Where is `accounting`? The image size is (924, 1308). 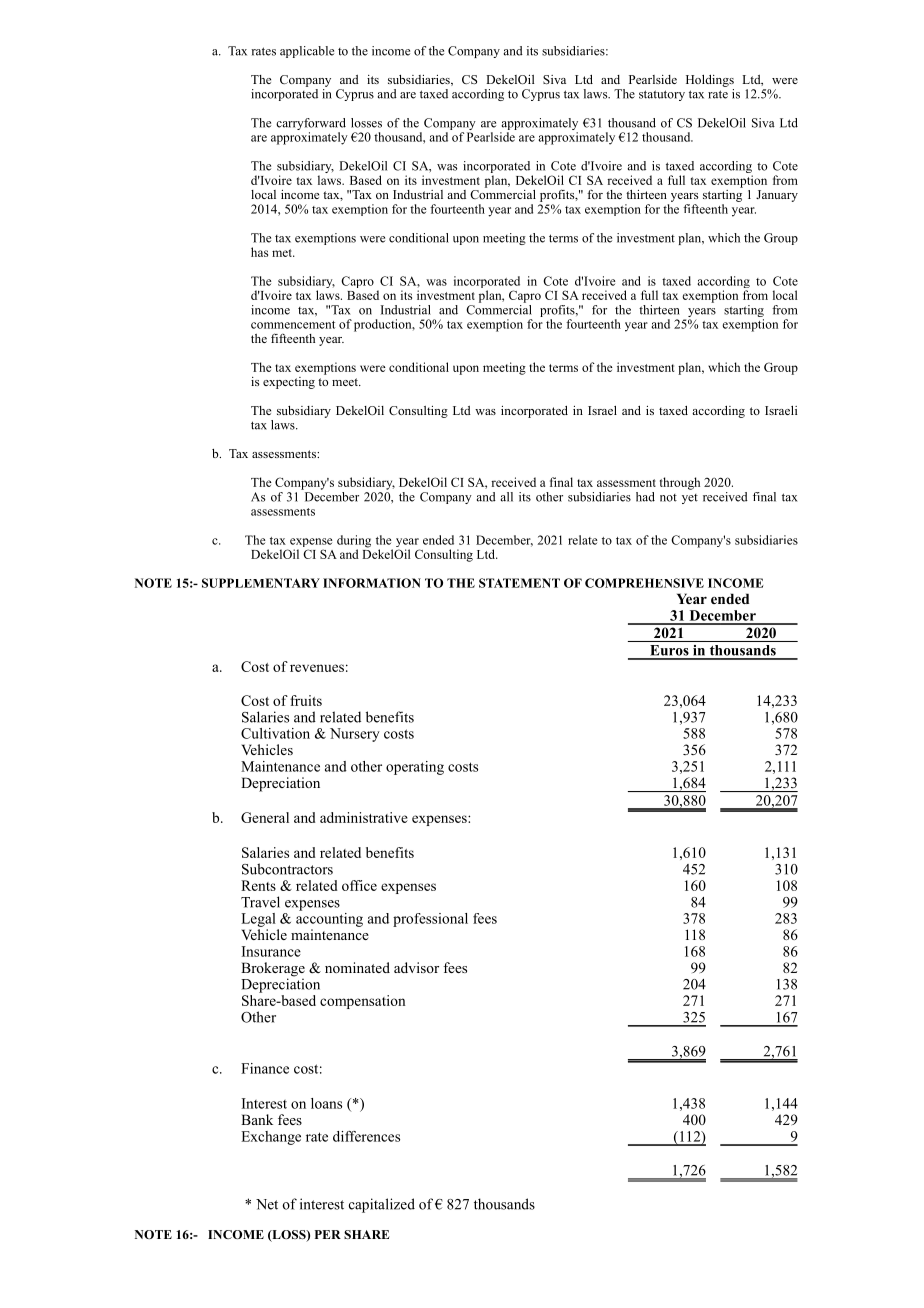
accounting is located at coordinates (329, 918).
